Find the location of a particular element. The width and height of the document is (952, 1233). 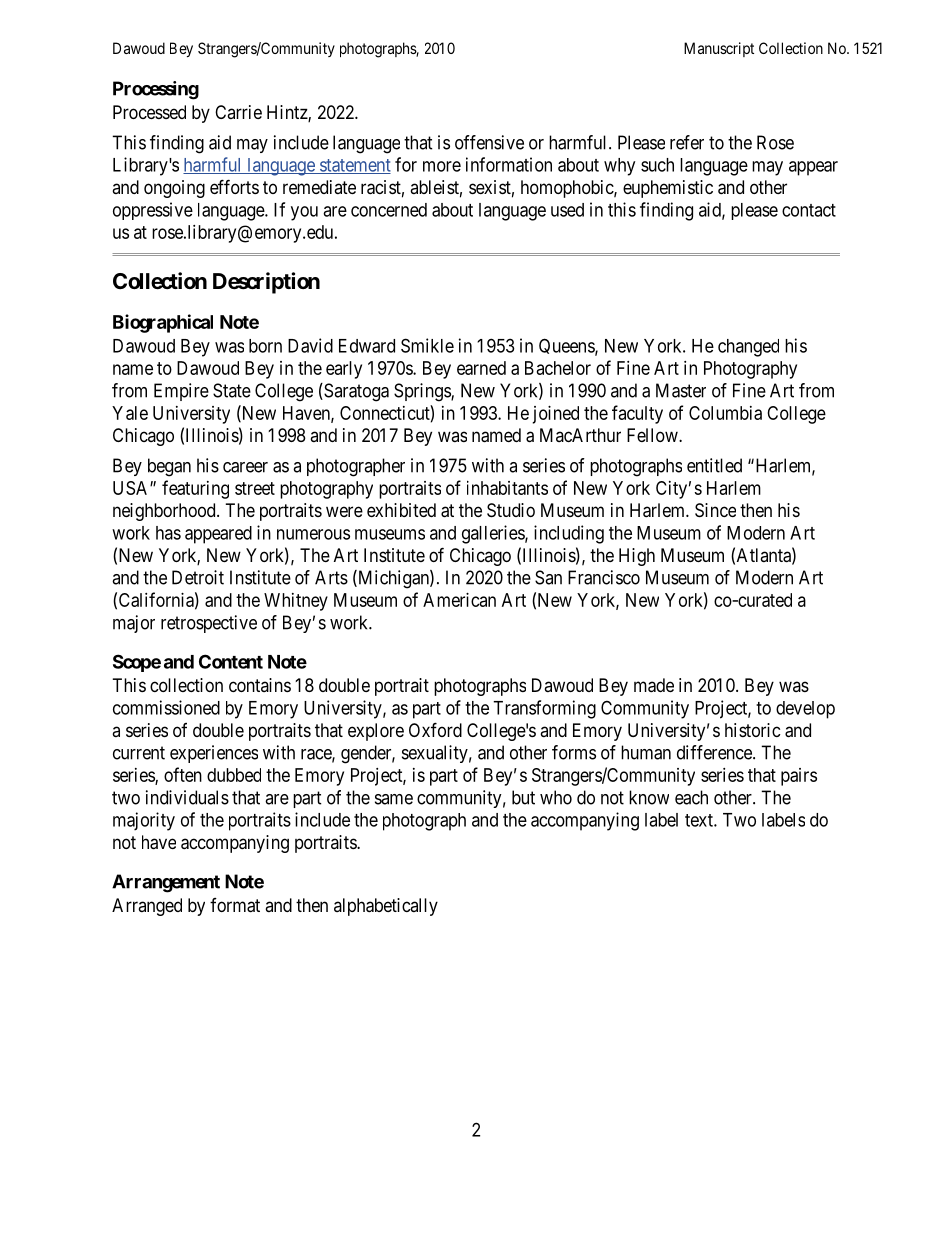

inhabitants is located at coordinates (507, 488).
